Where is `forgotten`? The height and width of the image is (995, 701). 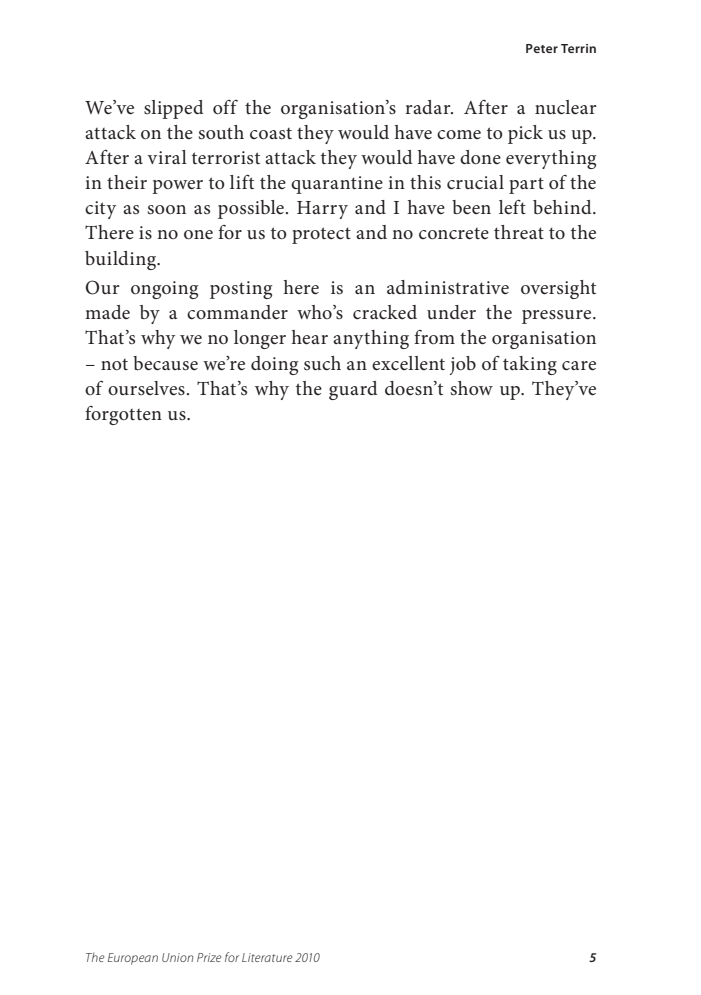
forgotten is located at coordinates (123, 415).
